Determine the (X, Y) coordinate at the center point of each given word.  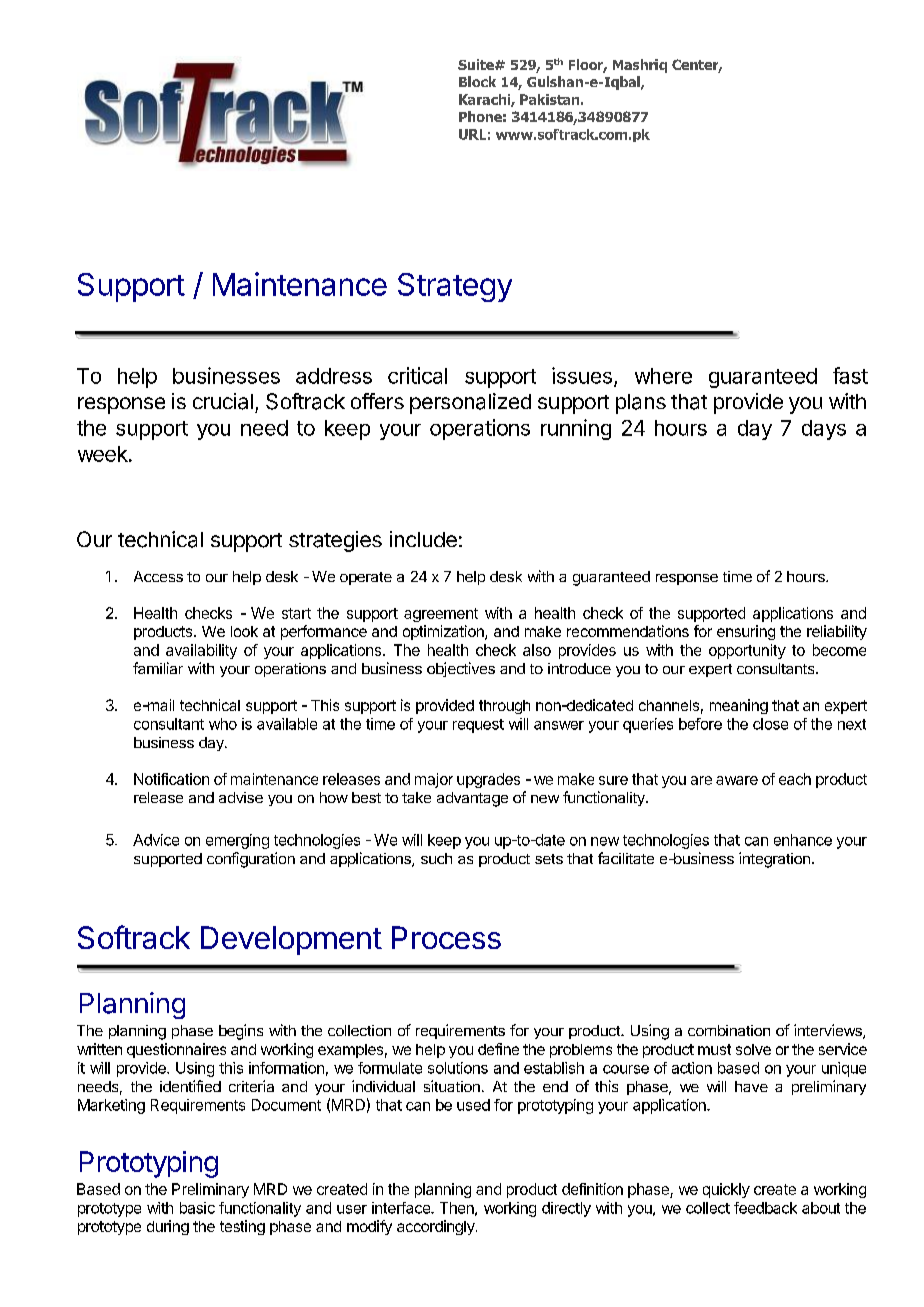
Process (446, 937)
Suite (477, 64)
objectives (461, 669)
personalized (470, 403)
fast (850, 375)
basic (197, 1208)
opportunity (747, 651)
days (824, 430)
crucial (223, 401)
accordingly (437, 1227)
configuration (251, 860)
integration (774, 860)
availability (201, 651)
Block (477, 81)
